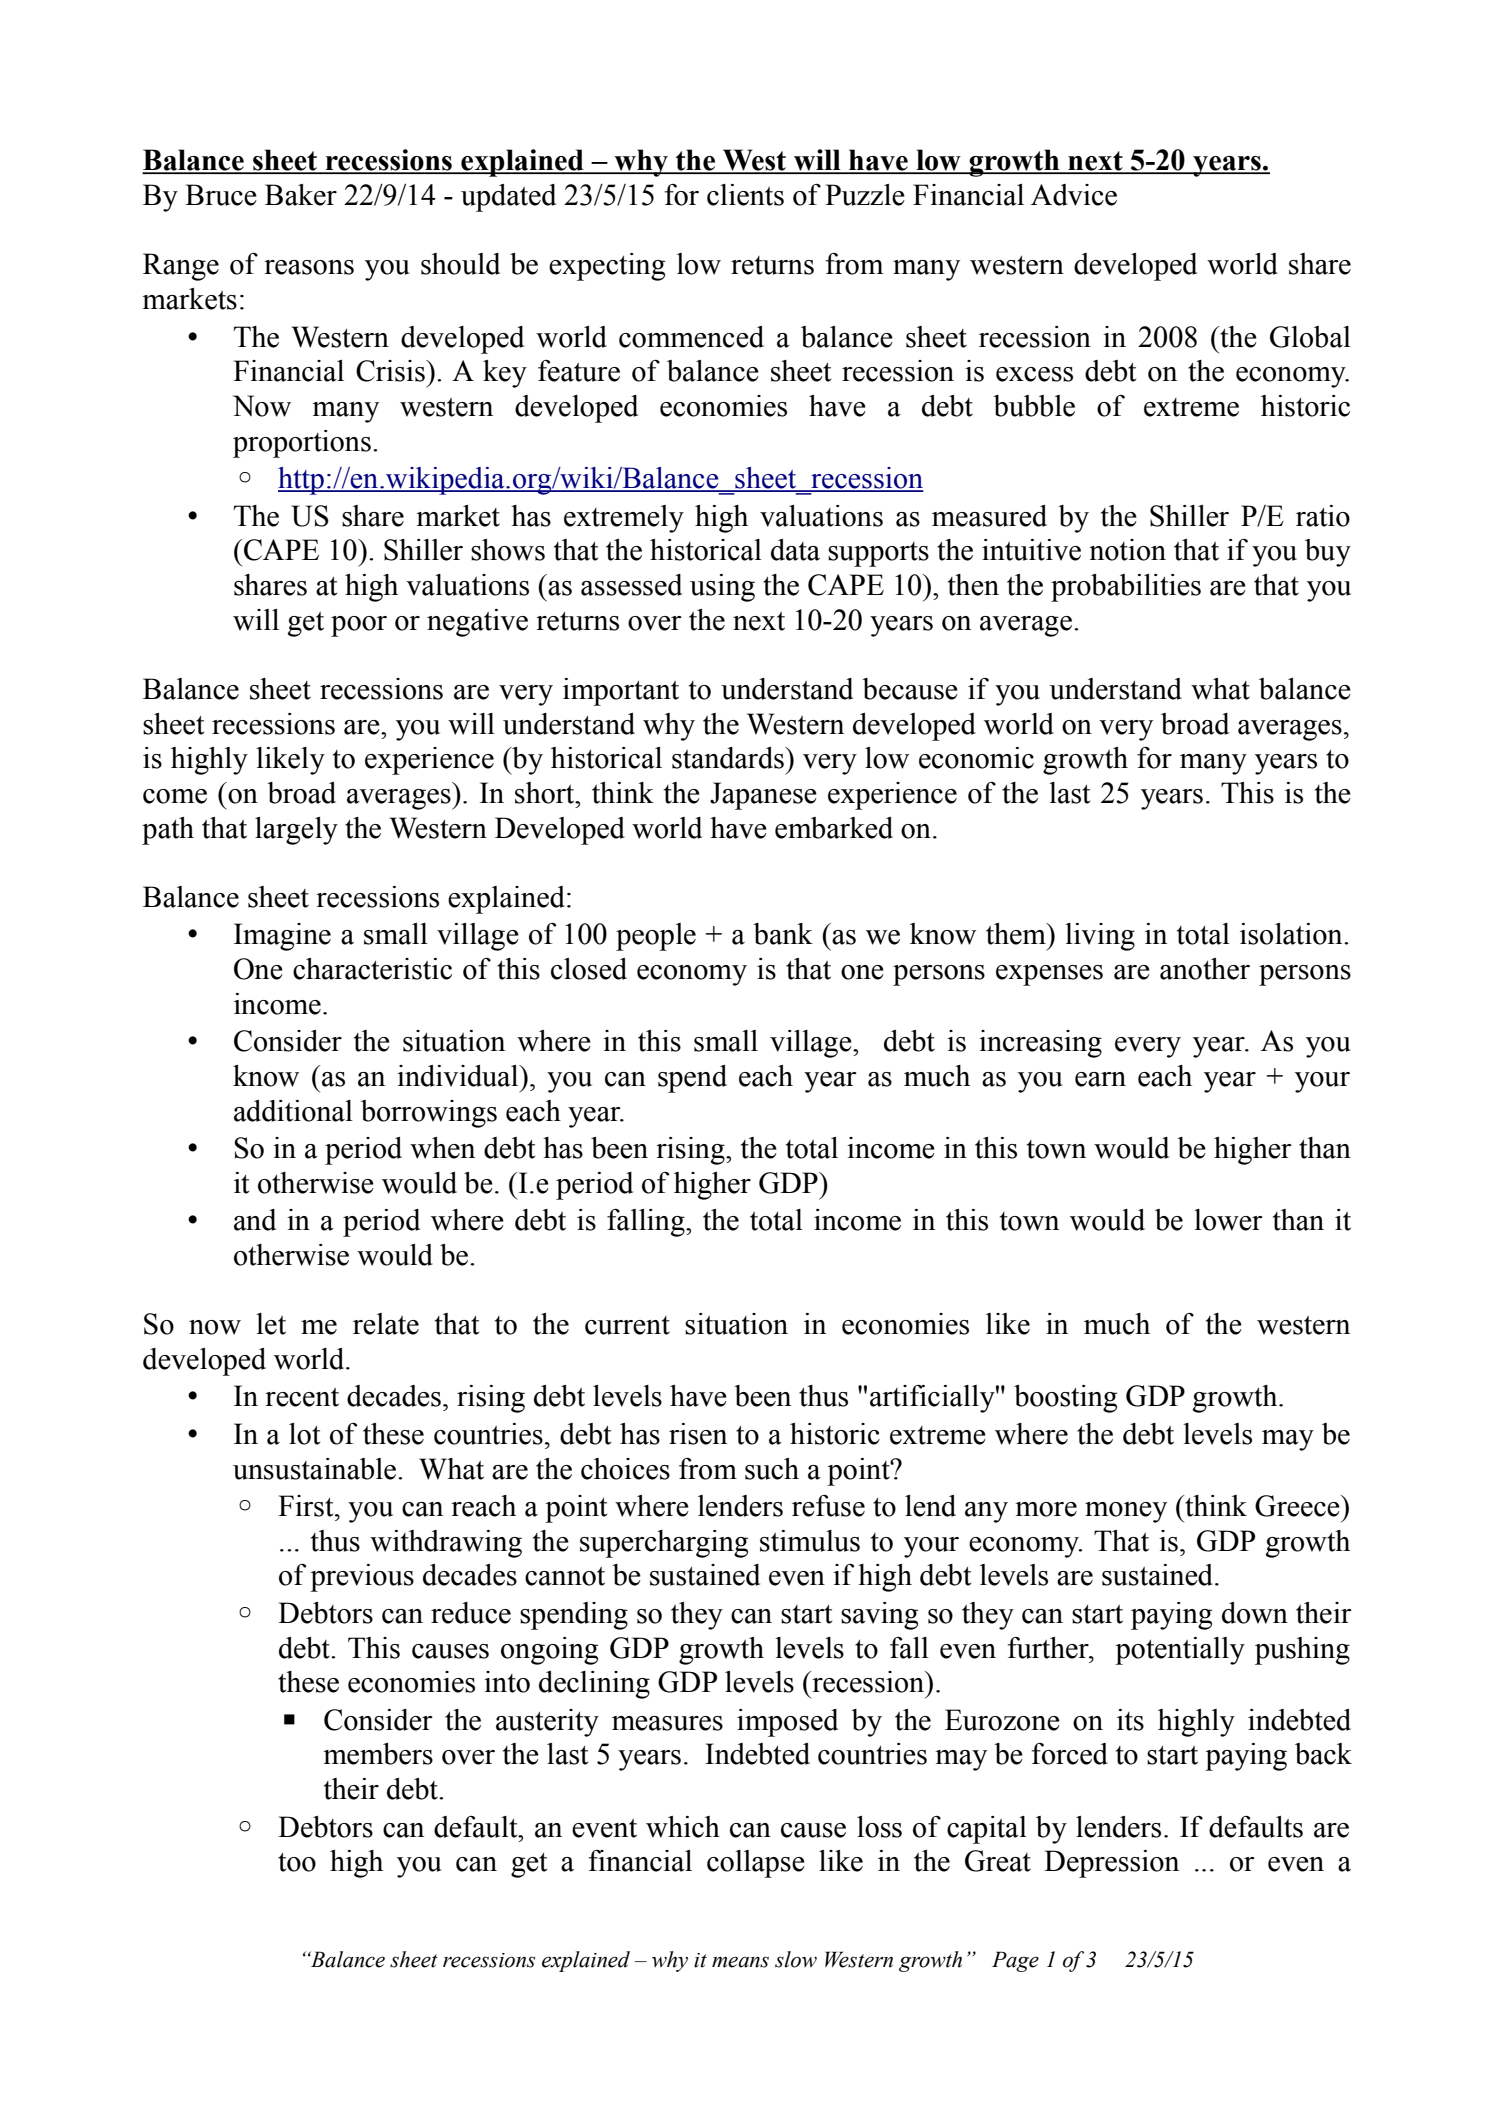  Describe the element at coordinates (307, 1506) in the screenshot. I see `First` at that location.
